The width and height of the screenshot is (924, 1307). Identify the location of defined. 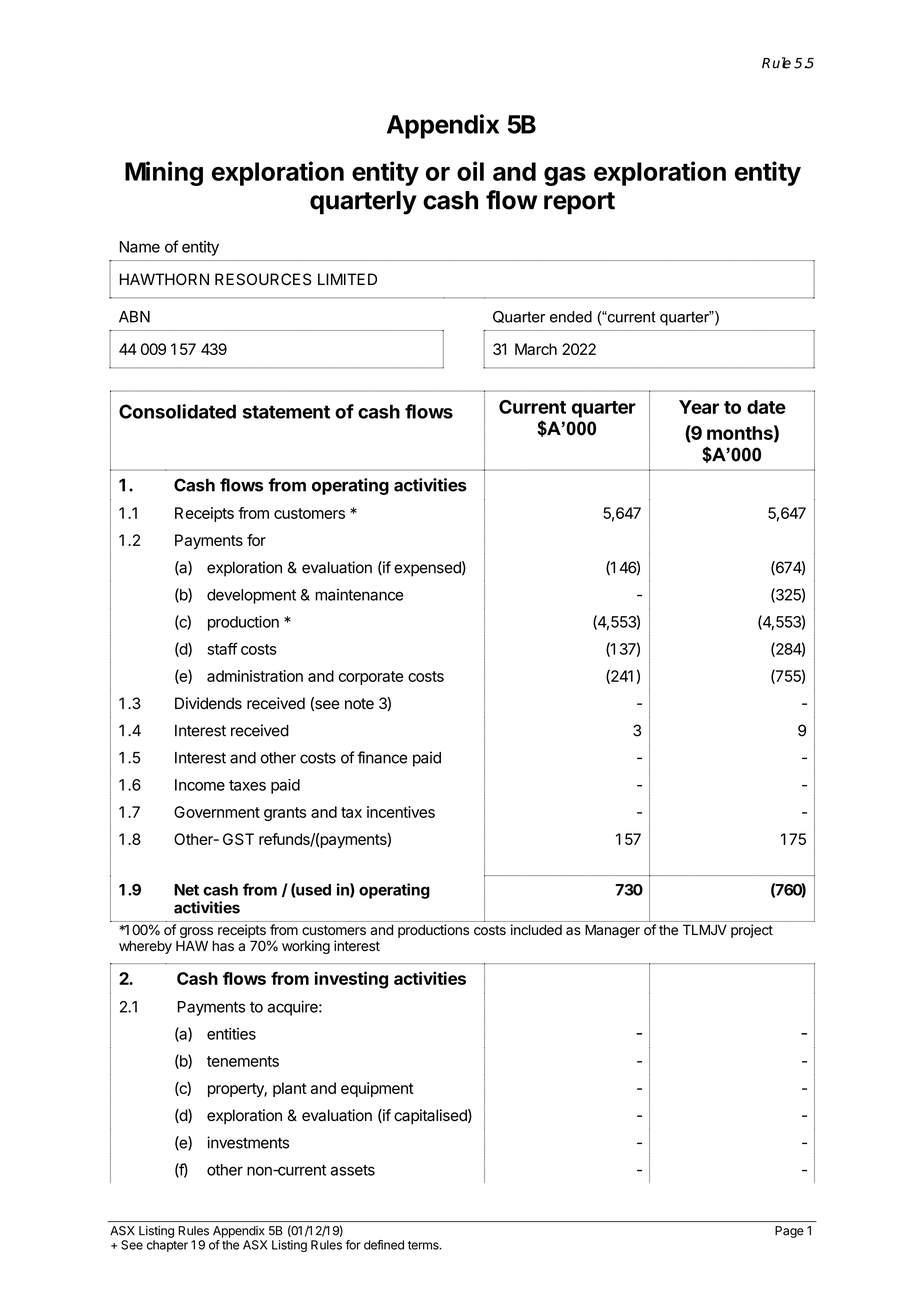
(384, 1245).
